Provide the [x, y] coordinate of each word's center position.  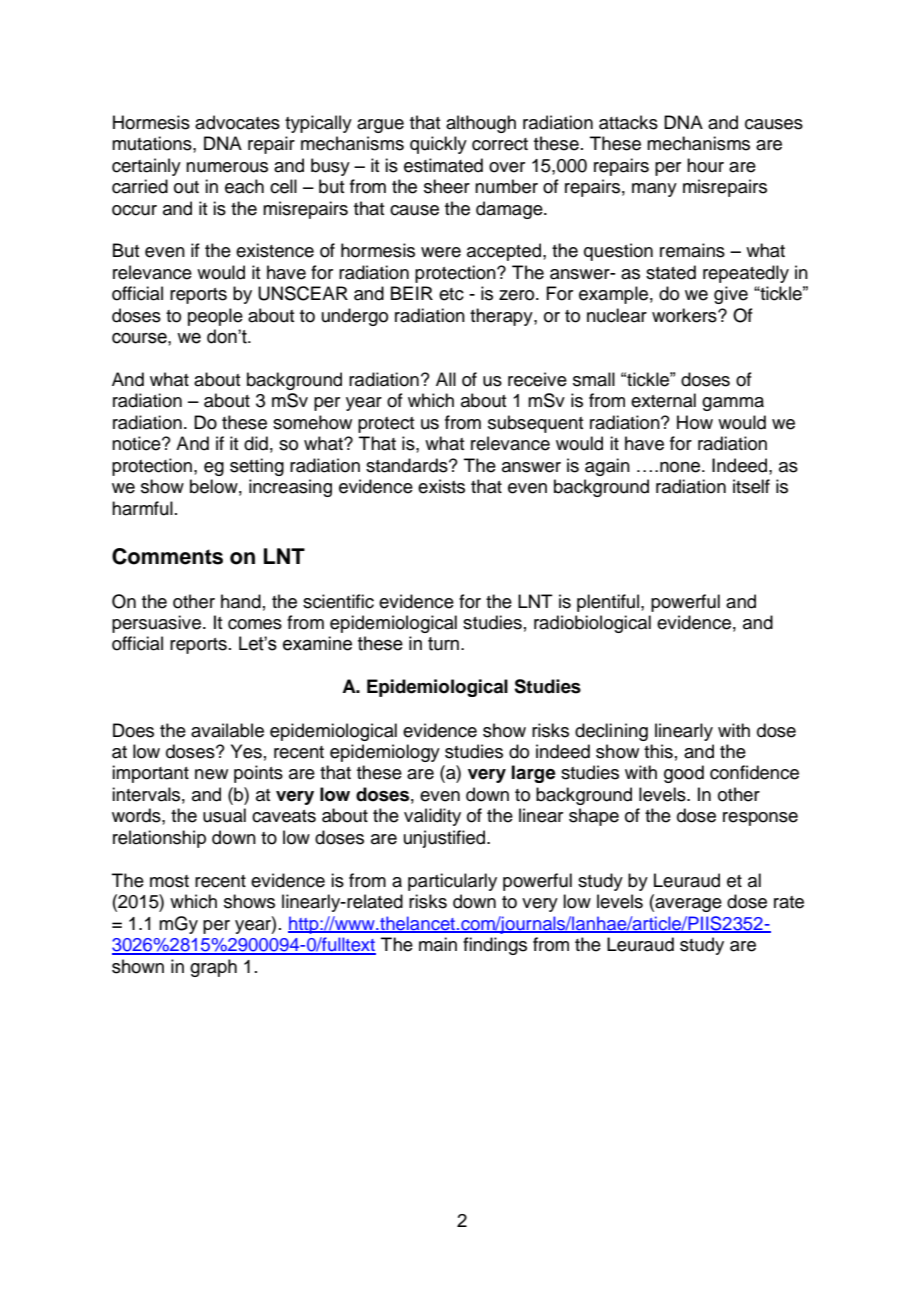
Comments [167, 556]
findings [495, 946]
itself [751, 486]
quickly [438, 145]
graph [213, 968]
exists [441, 486]
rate [789, 902]
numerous [227, 167]
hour [705, 165]
